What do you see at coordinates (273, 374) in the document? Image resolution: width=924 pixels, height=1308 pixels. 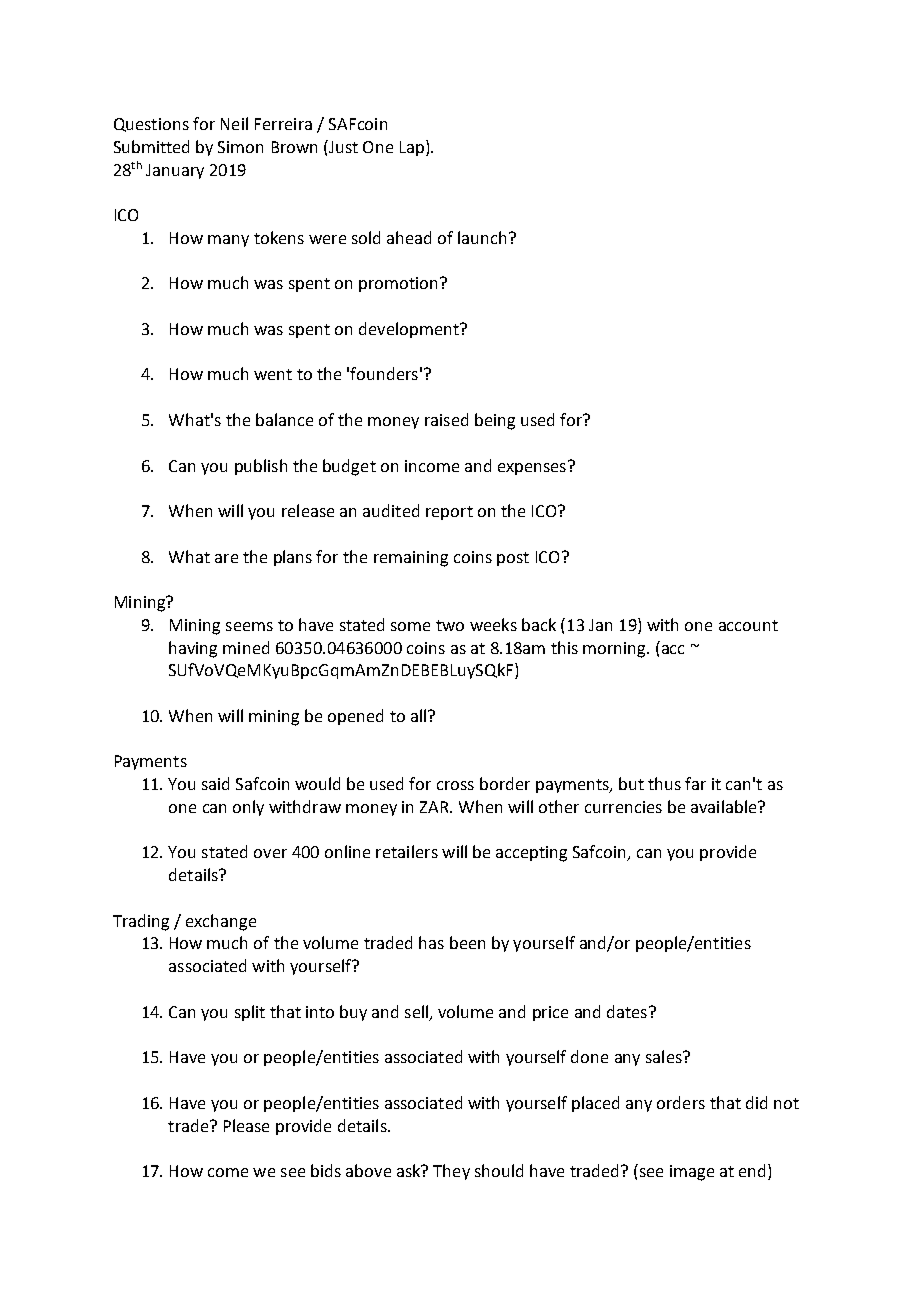 I see `went` at bounding box center [273, 374].
